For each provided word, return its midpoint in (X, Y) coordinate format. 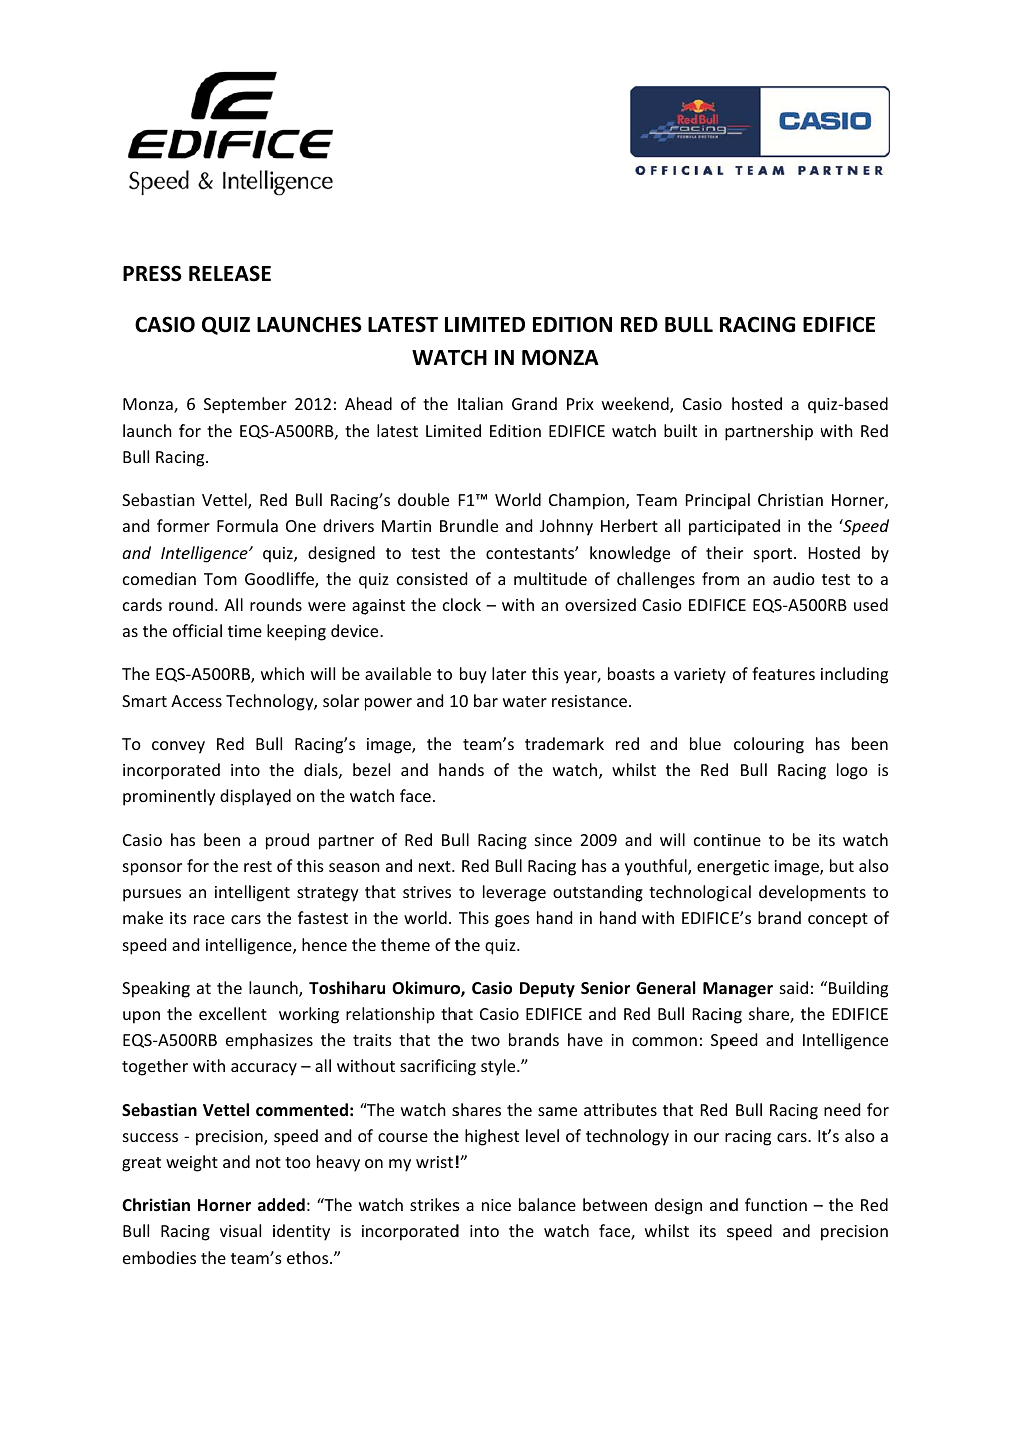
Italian (480, 403)
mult (531, 578)
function (776, 1204)
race (209, 919)
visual (240, 1230)
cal (741, 891)
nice (496, 1205)
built (680, 430)
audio (794, 578)
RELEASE (230, 273)
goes (512, 921)
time (245, 631)
